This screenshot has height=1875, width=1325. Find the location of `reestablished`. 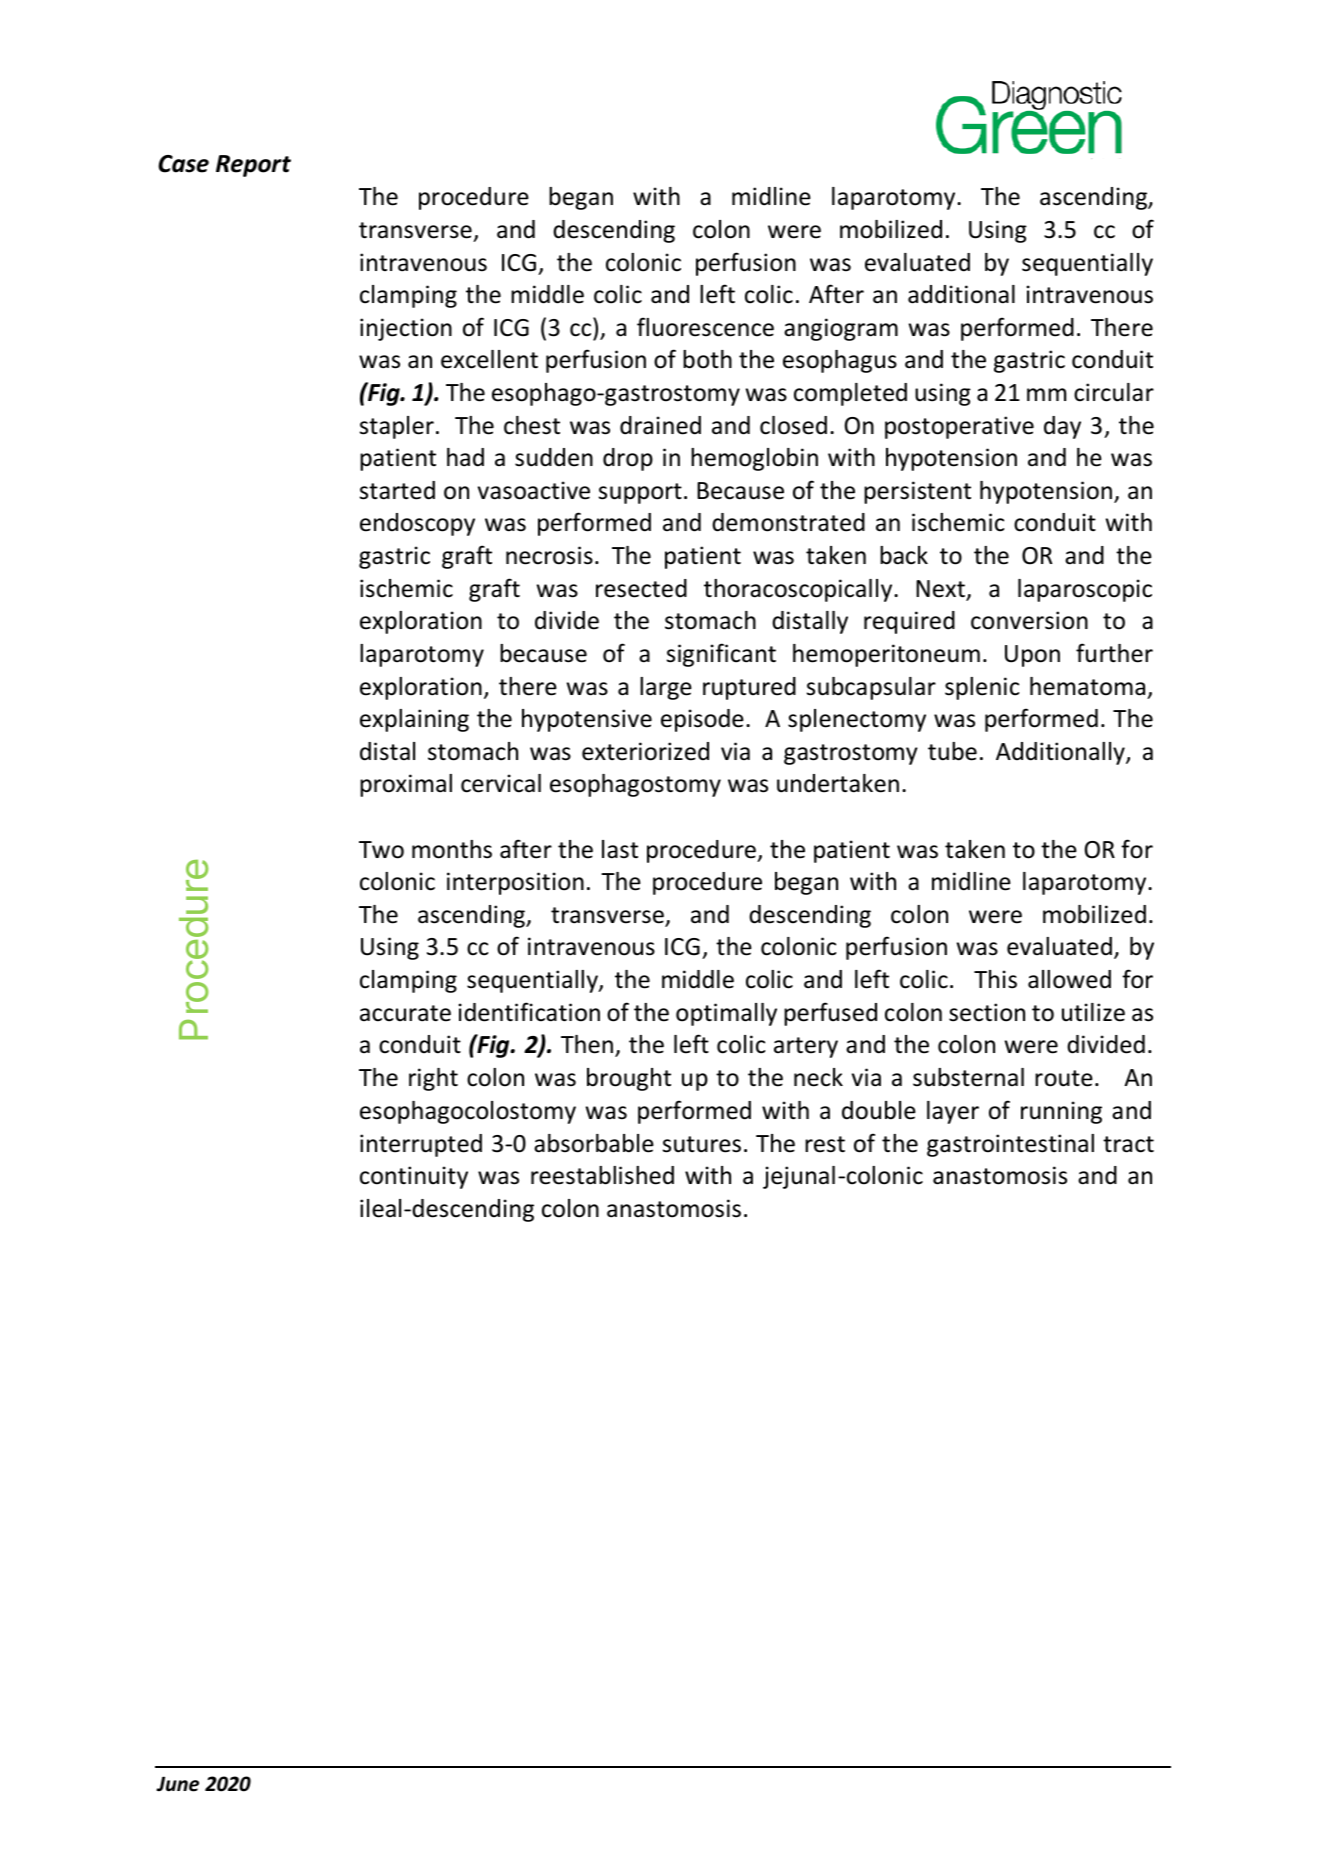

reestablished is located at coordinates (602, 1175).
